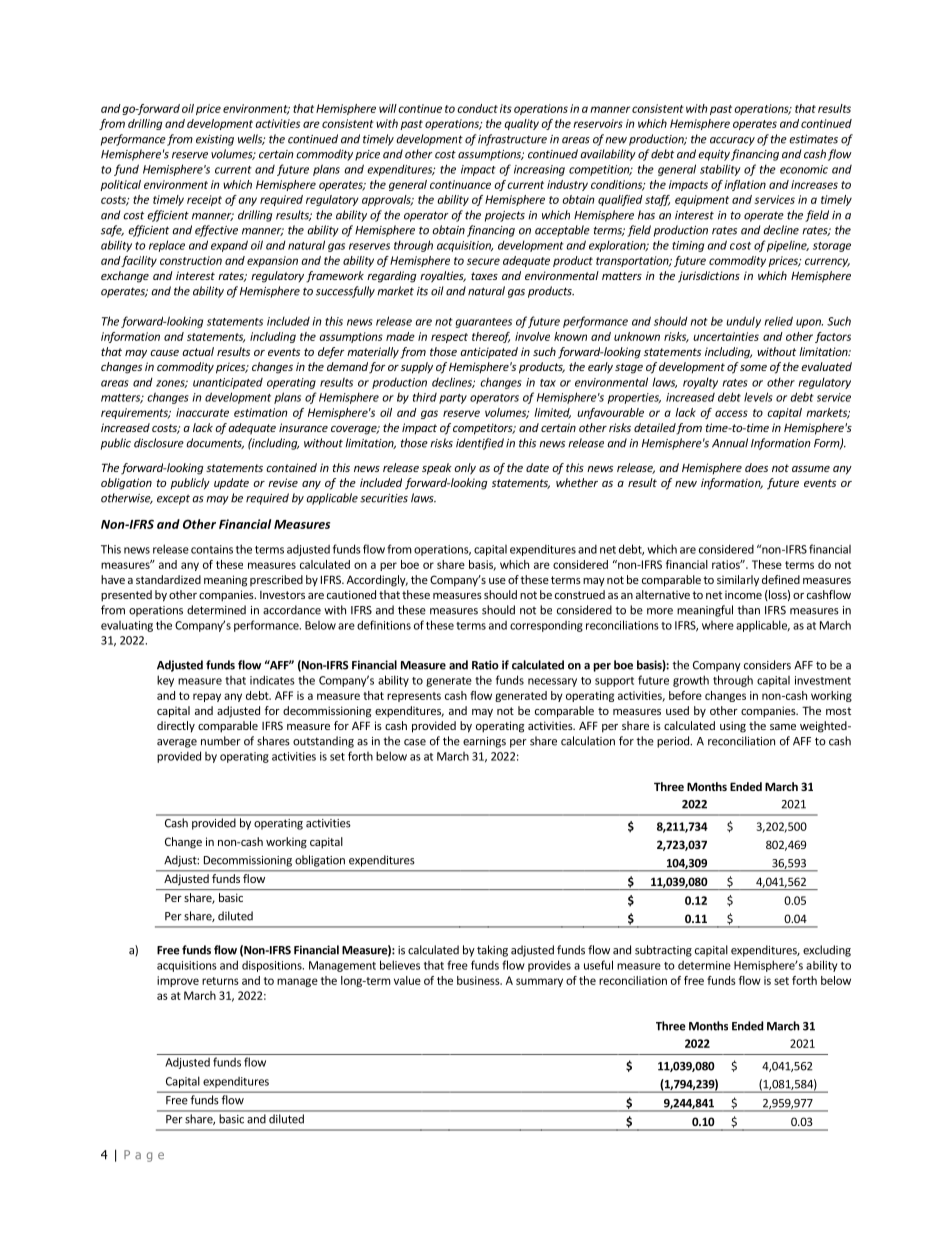 This screenshot has height=1233, width=952. What do you see at coordinates (191, 260) in the screenshot?
I see `construction` at bounding box center [191, 260].
